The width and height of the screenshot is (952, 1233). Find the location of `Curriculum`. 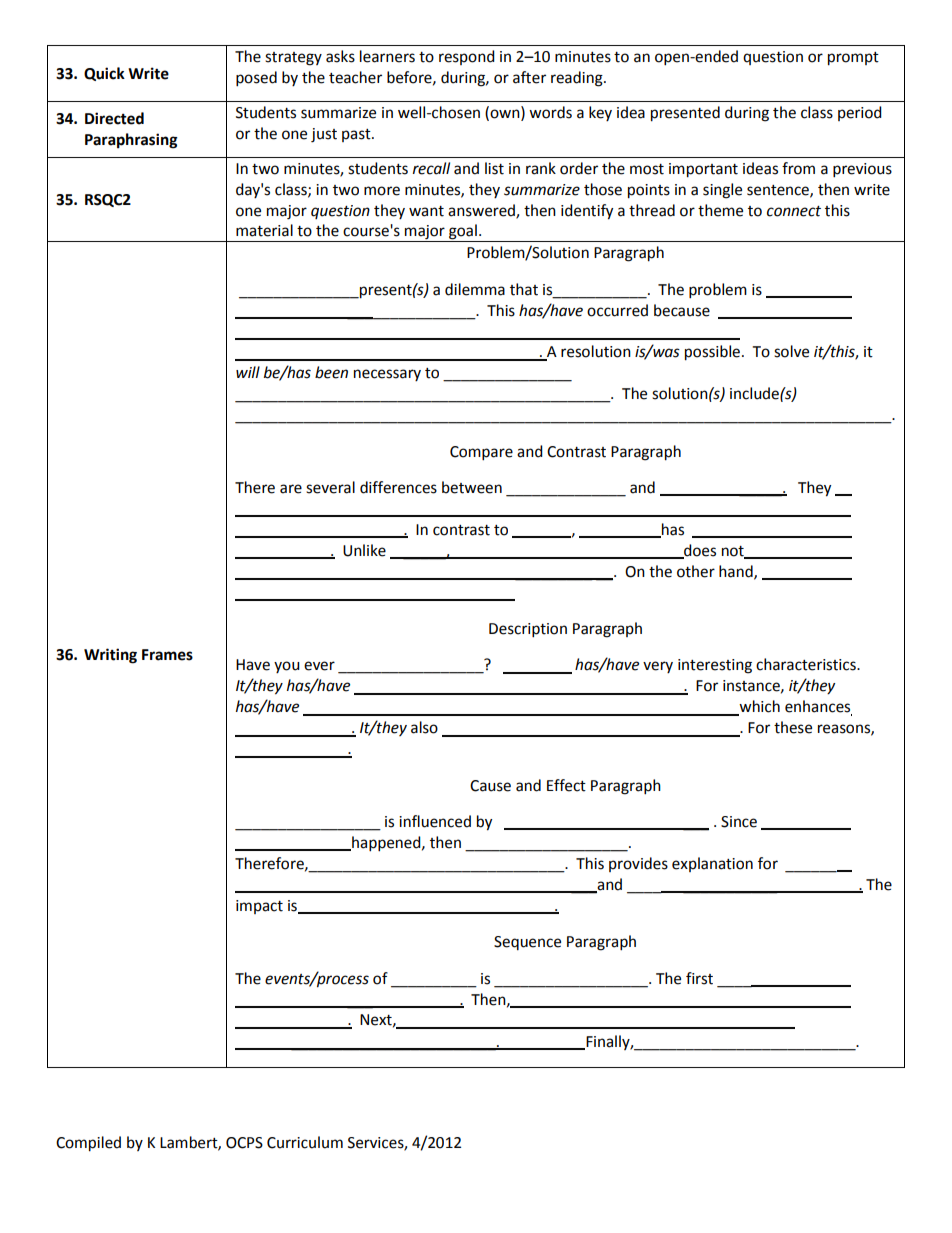

Curriculum is located at coordinates (305, 1142).
